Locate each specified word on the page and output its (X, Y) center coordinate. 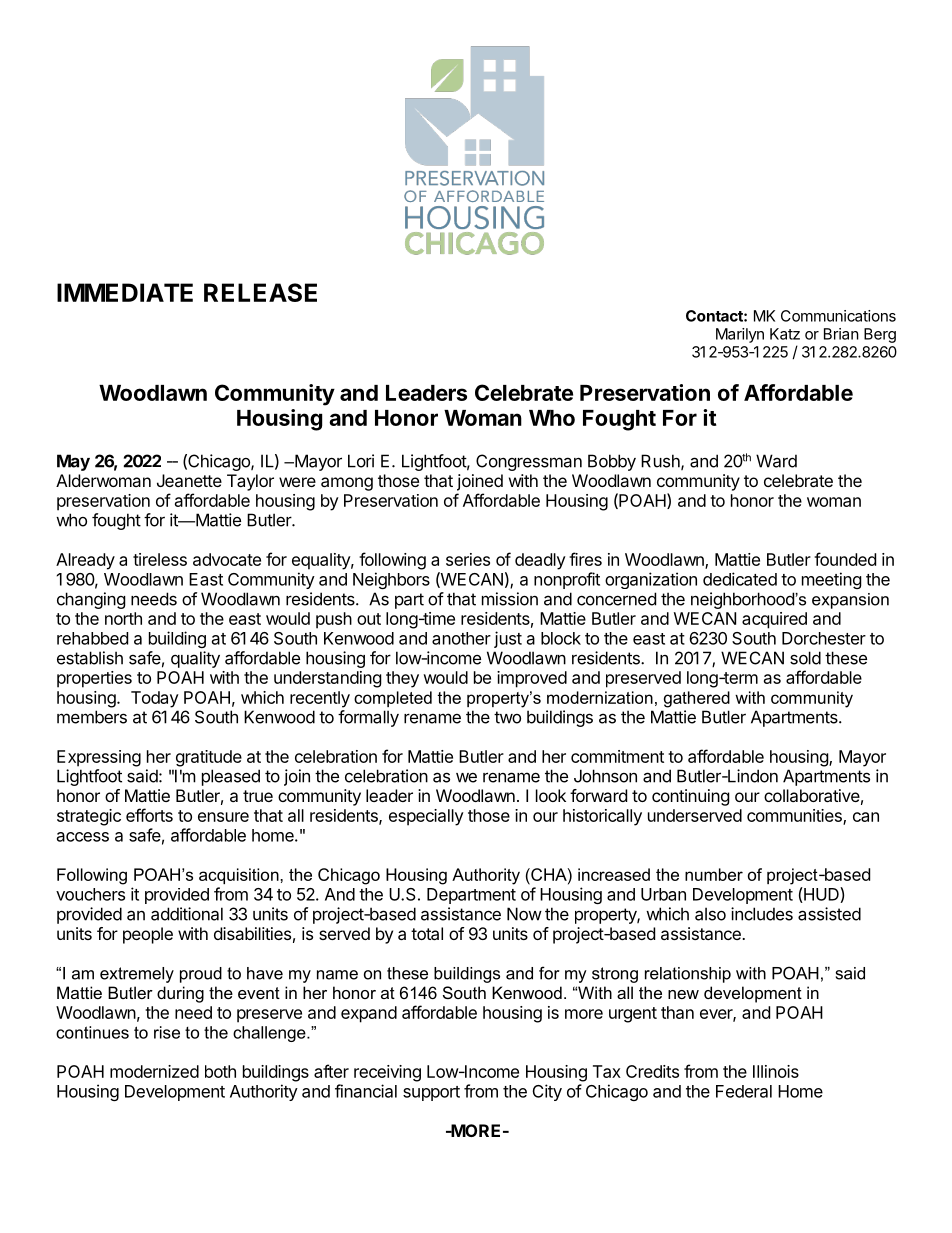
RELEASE (260, 292)
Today (155, 699)
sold (805, 658)
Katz (785, 334)
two (507, 717)
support (431, 1093)
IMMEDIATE (125, 292)
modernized (154, 1071)
